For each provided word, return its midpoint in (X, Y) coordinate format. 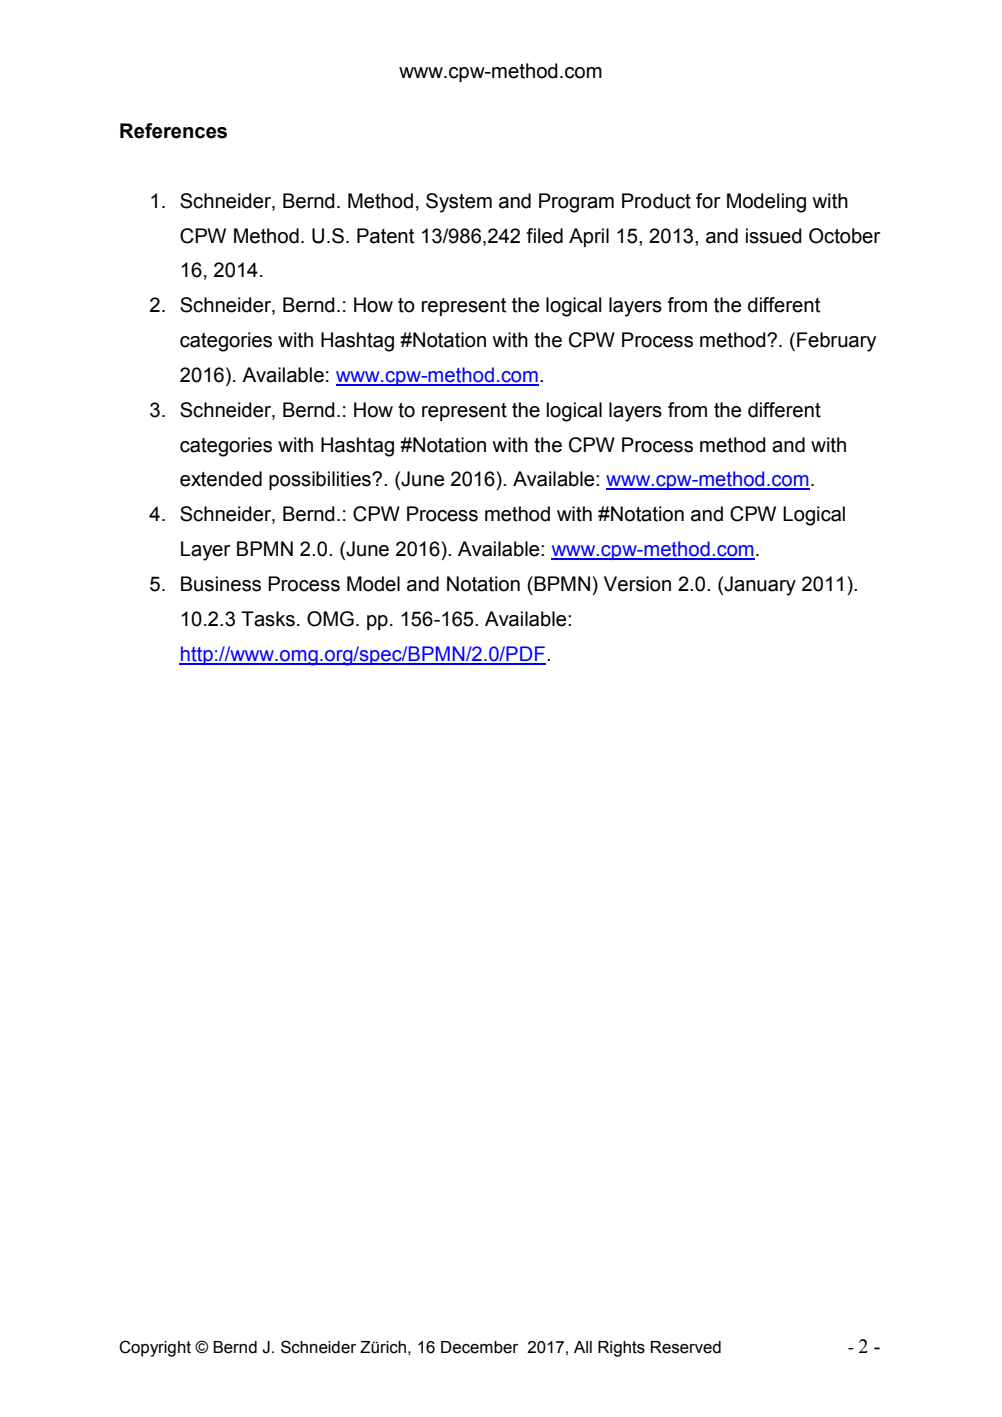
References (173, 131)
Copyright (155, 1348)
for (708, 201)
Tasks (268, 619)
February (836, 342)
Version (637, 584)
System (459, 203)
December (479, 1347)
